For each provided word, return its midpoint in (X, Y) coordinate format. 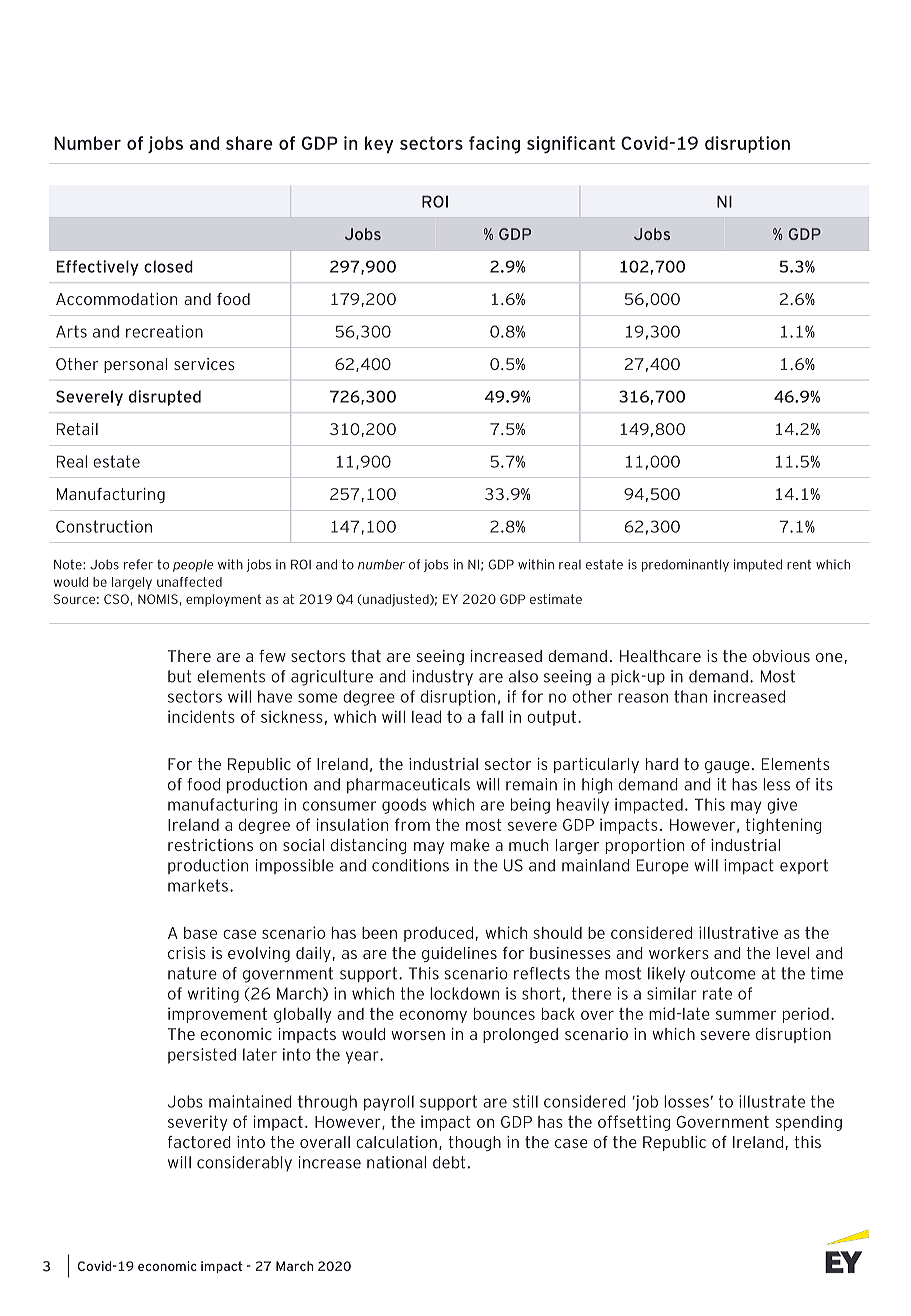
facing (494, 145)
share (249, 143)
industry (442, 678)
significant (571, 145)
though (475, 1143)
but (179, 676)
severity (198, 1123)
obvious (781, 656)
